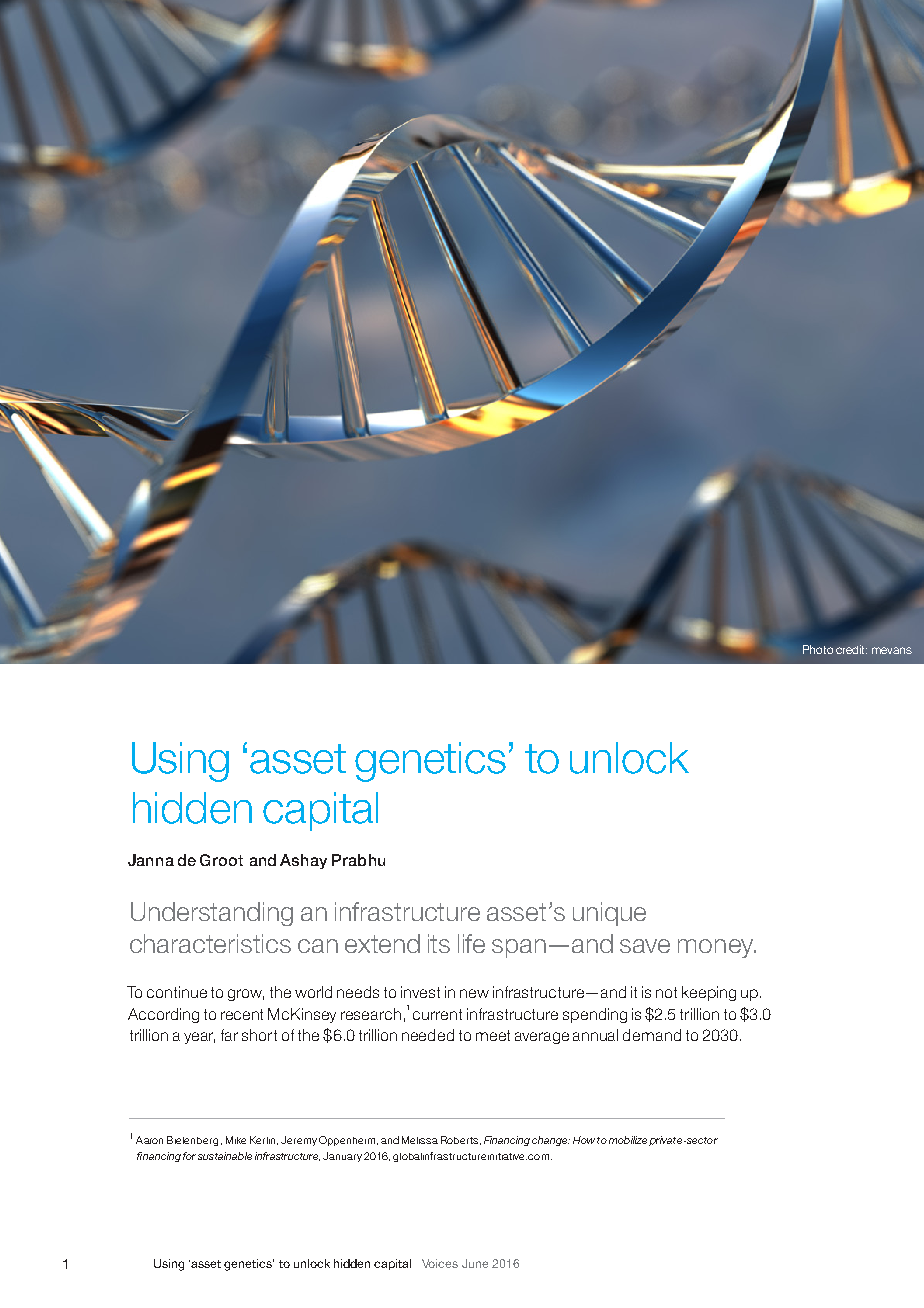 The height and width of the screenshot is (1308, 924). I want to click on Photo, so click(818, 649).
